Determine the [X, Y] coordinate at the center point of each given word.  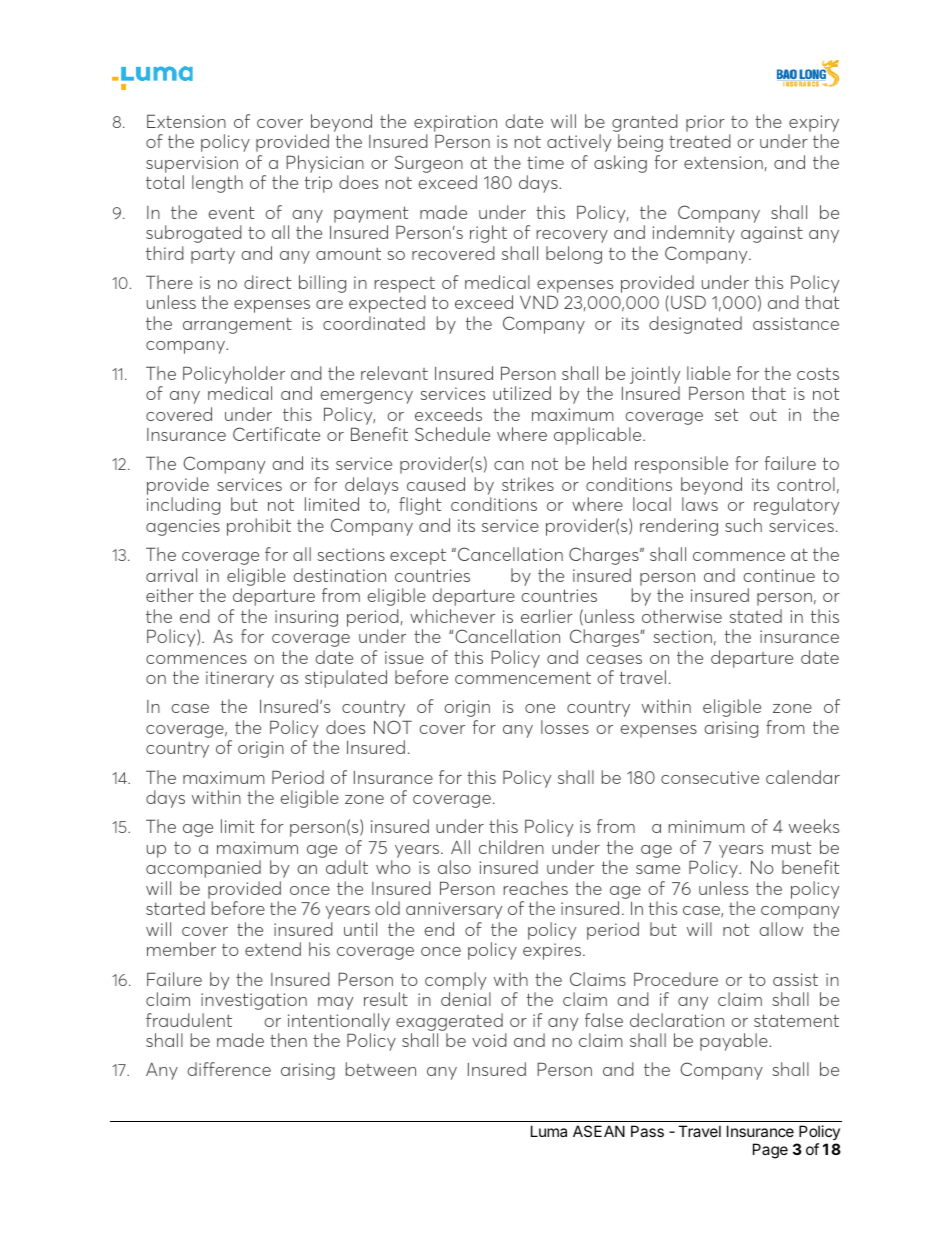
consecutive [710, 777]
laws [700, 504]
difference [229, 1069]
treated [700, 141]
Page [770, 1151]
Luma [549, 1131]
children [511, 847]
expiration [455, 123]
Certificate [276, 434]
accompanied [203, 869]
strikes [528, 484]
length [217, 184]
